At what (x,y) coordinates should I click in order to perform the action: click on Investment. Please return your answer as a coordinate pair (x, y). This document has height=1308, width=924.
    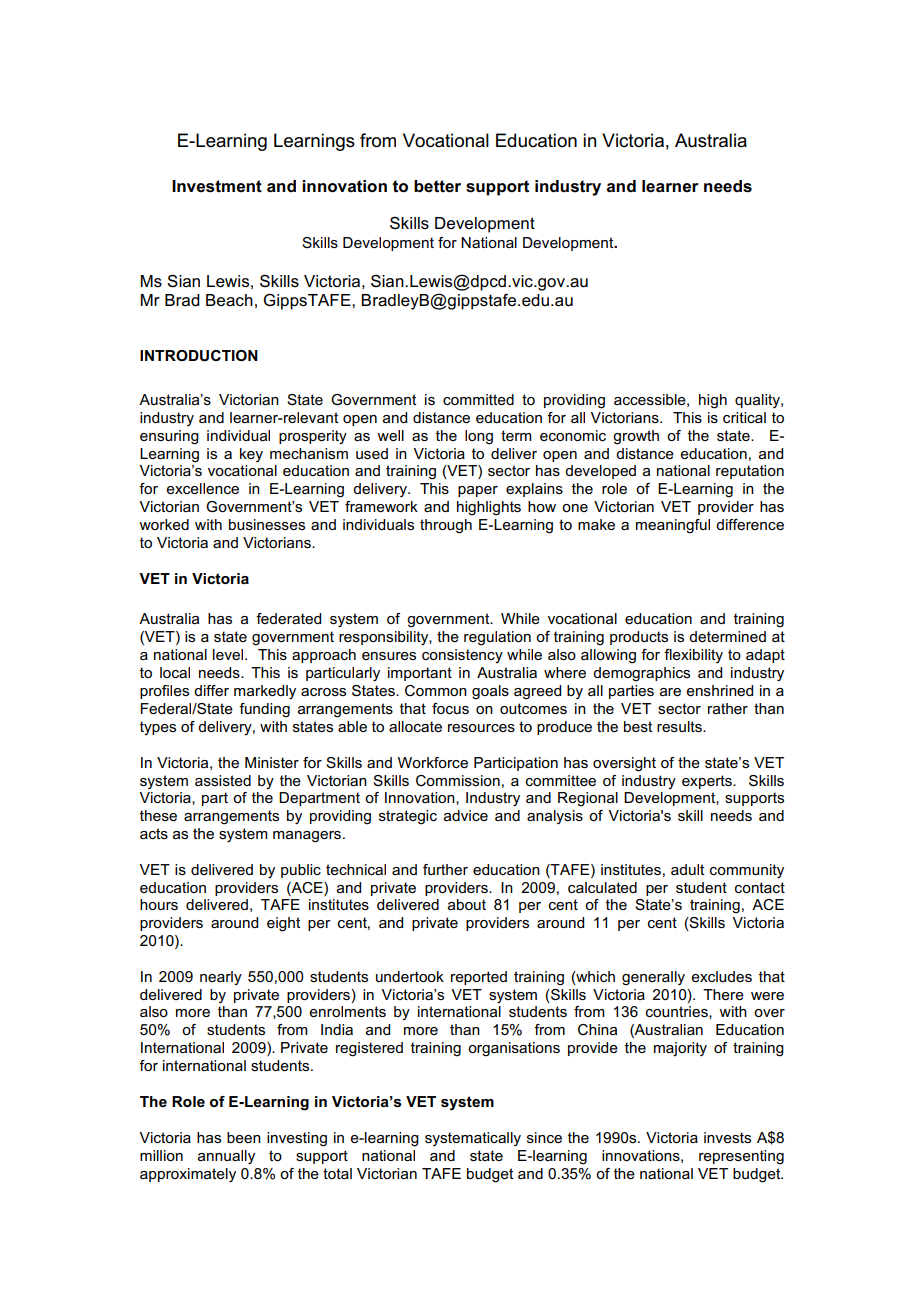
    Looking at the image, I should click on (217, 186).
